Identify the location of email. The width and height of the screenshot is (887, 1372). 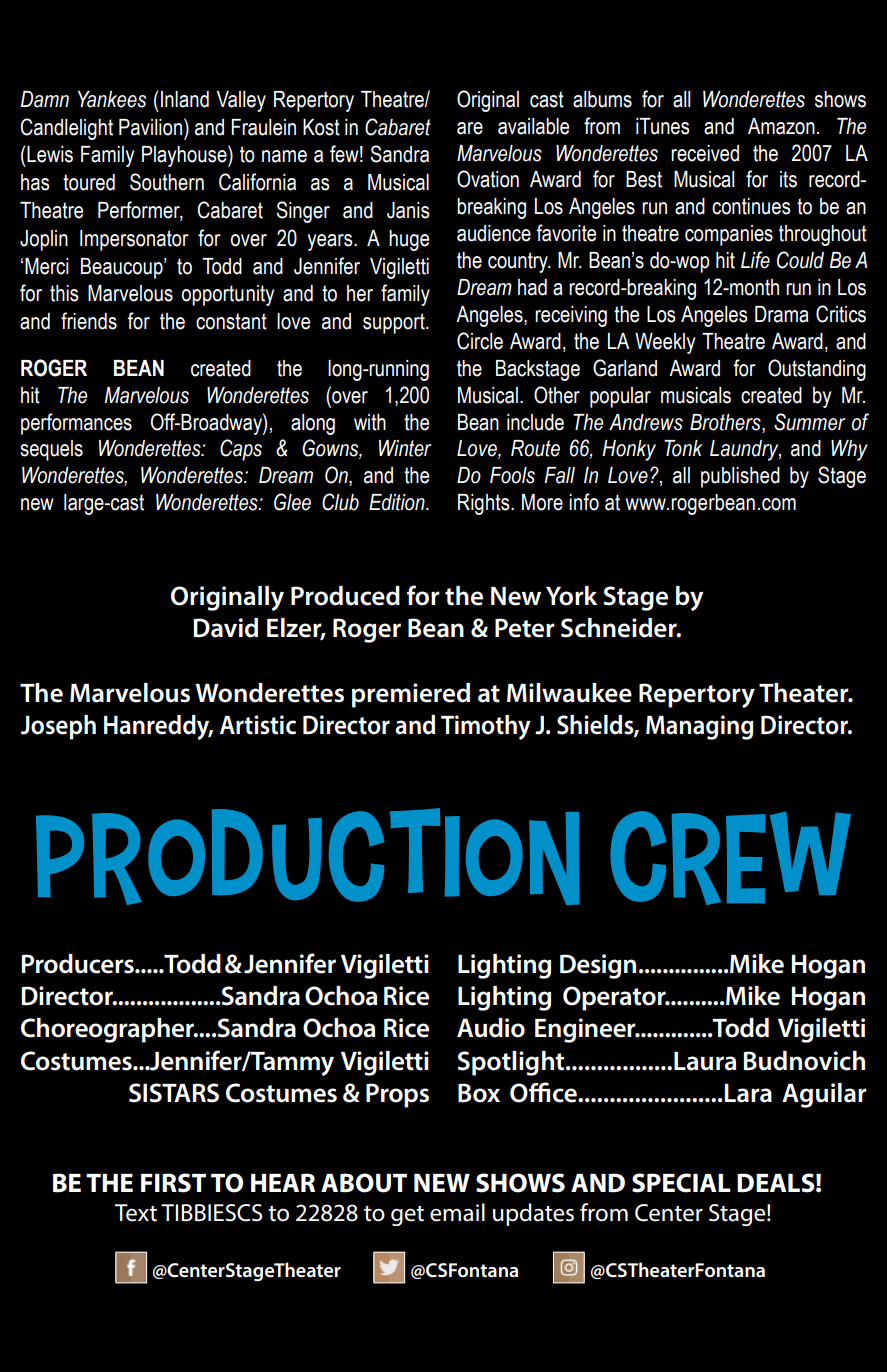
(457, 1212).
